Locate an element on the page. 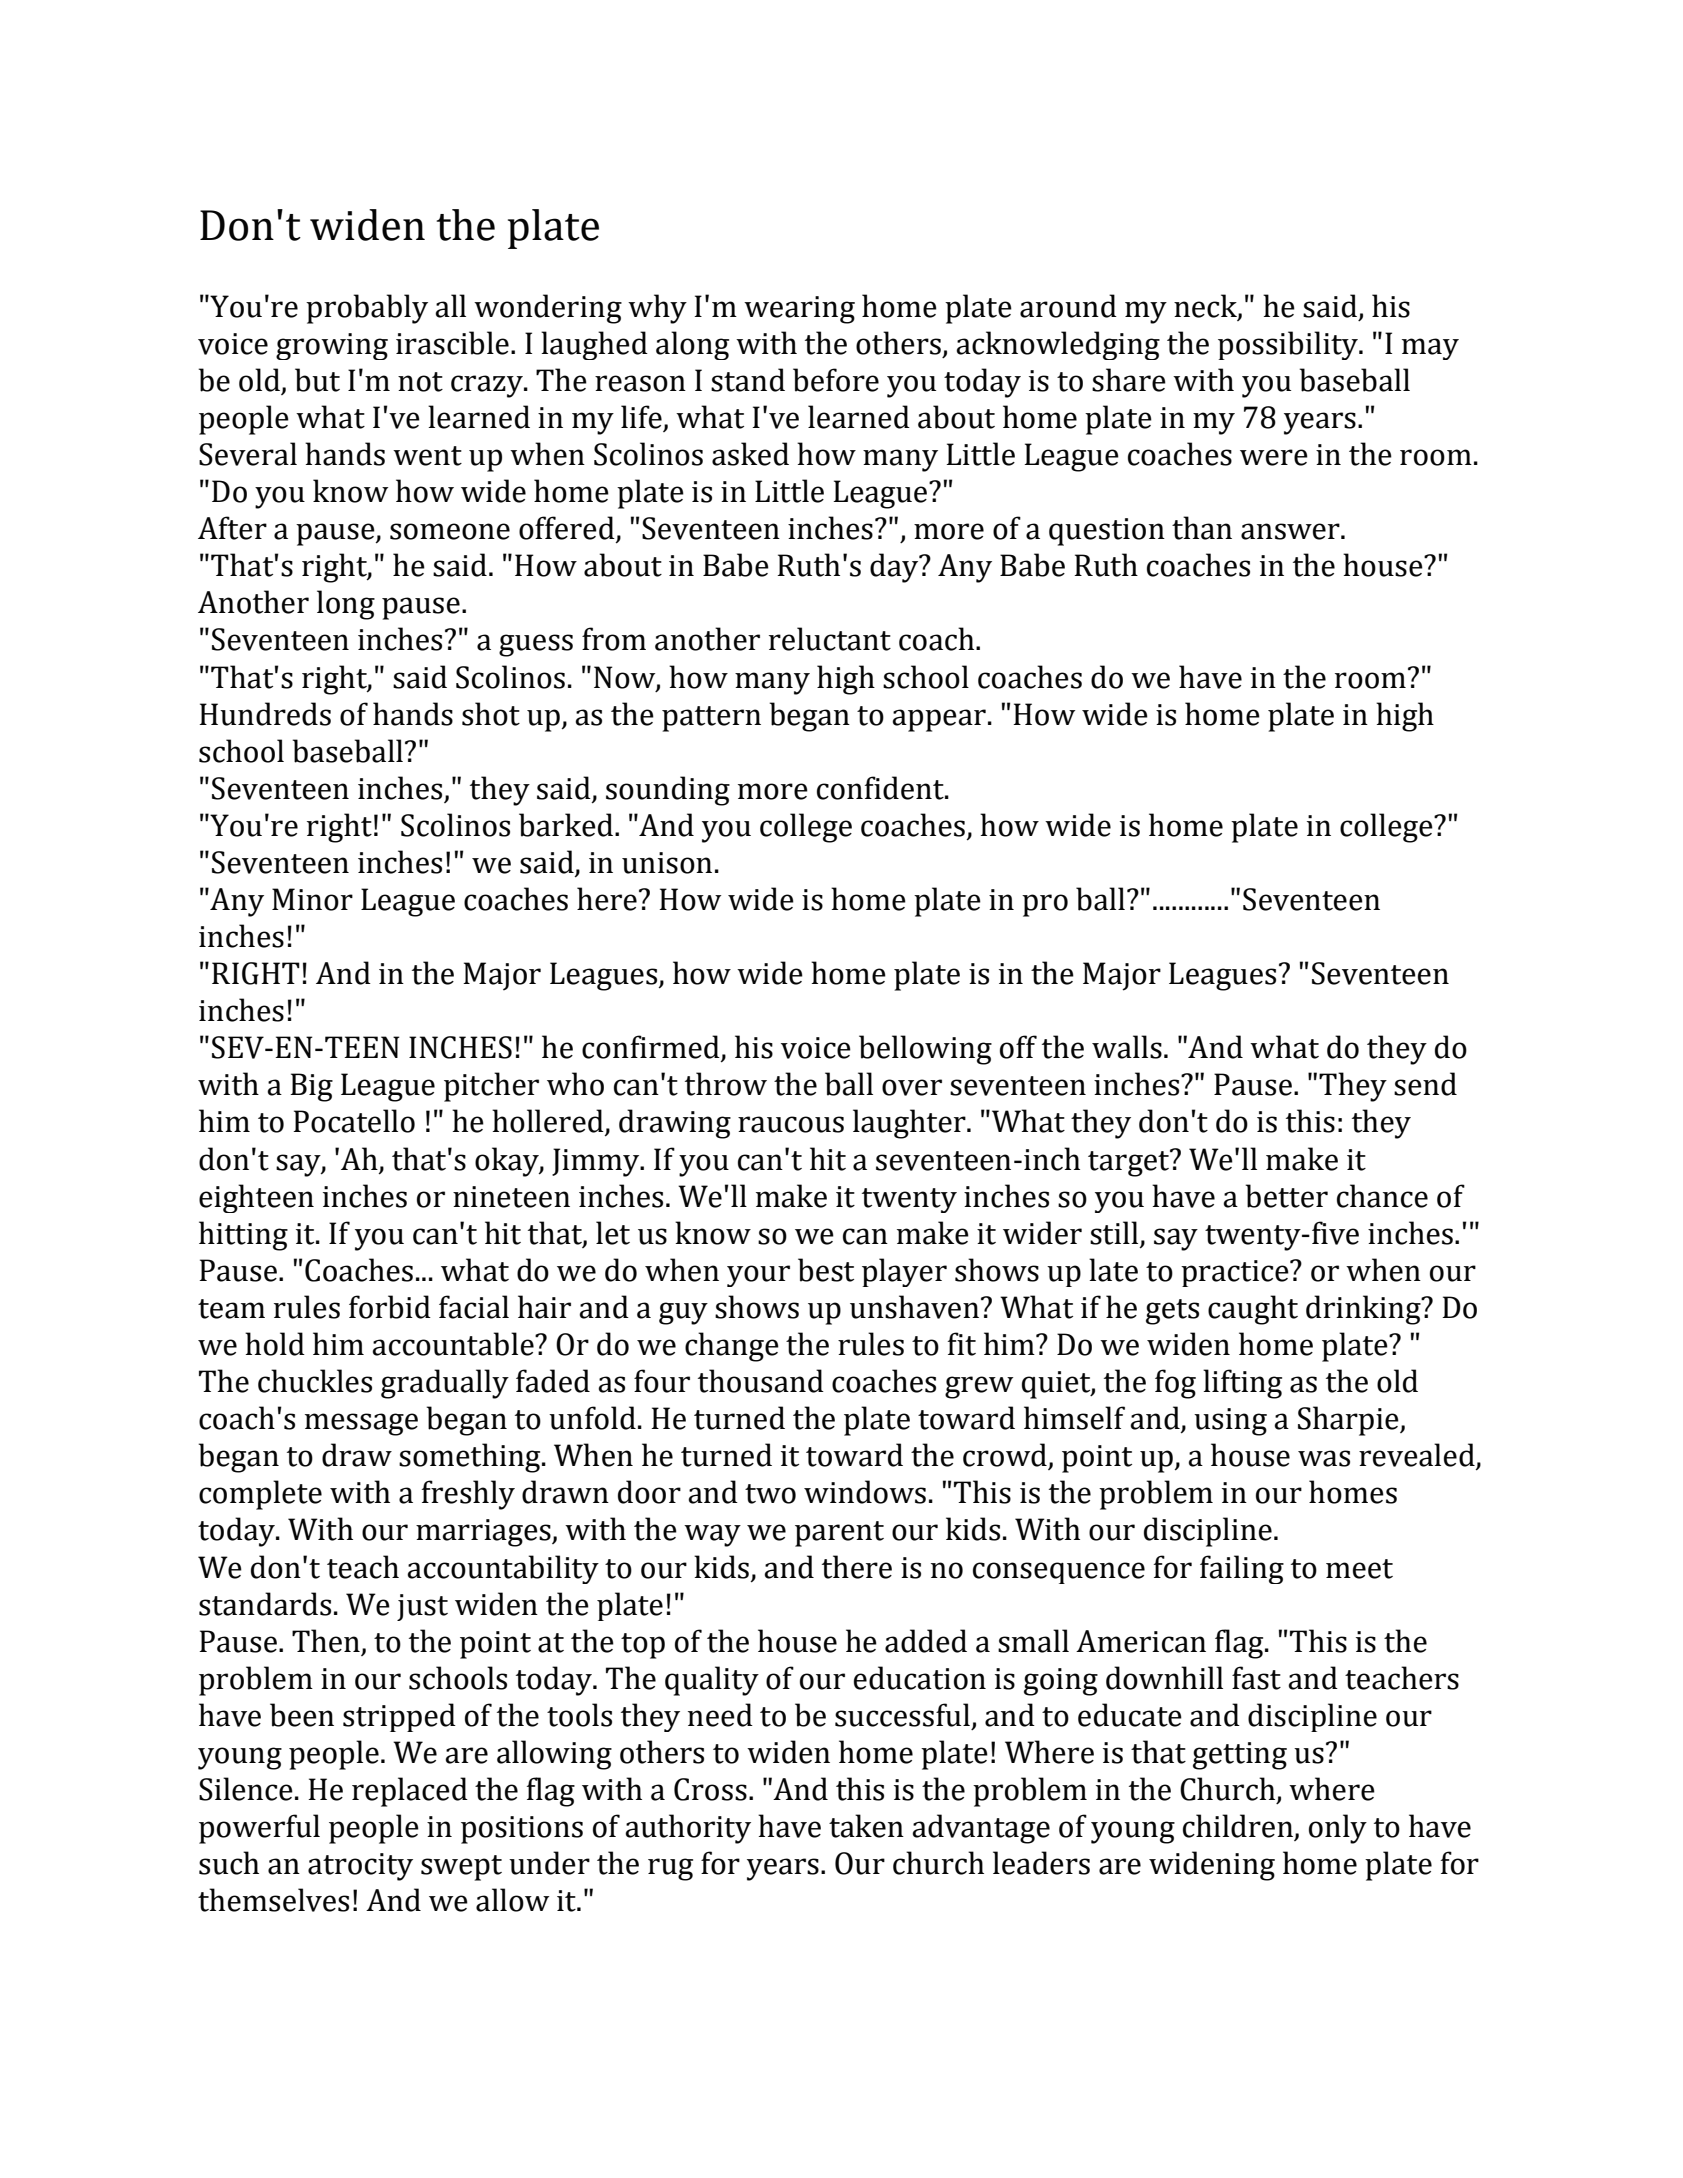  message is located at coordinates (361, 1424).
